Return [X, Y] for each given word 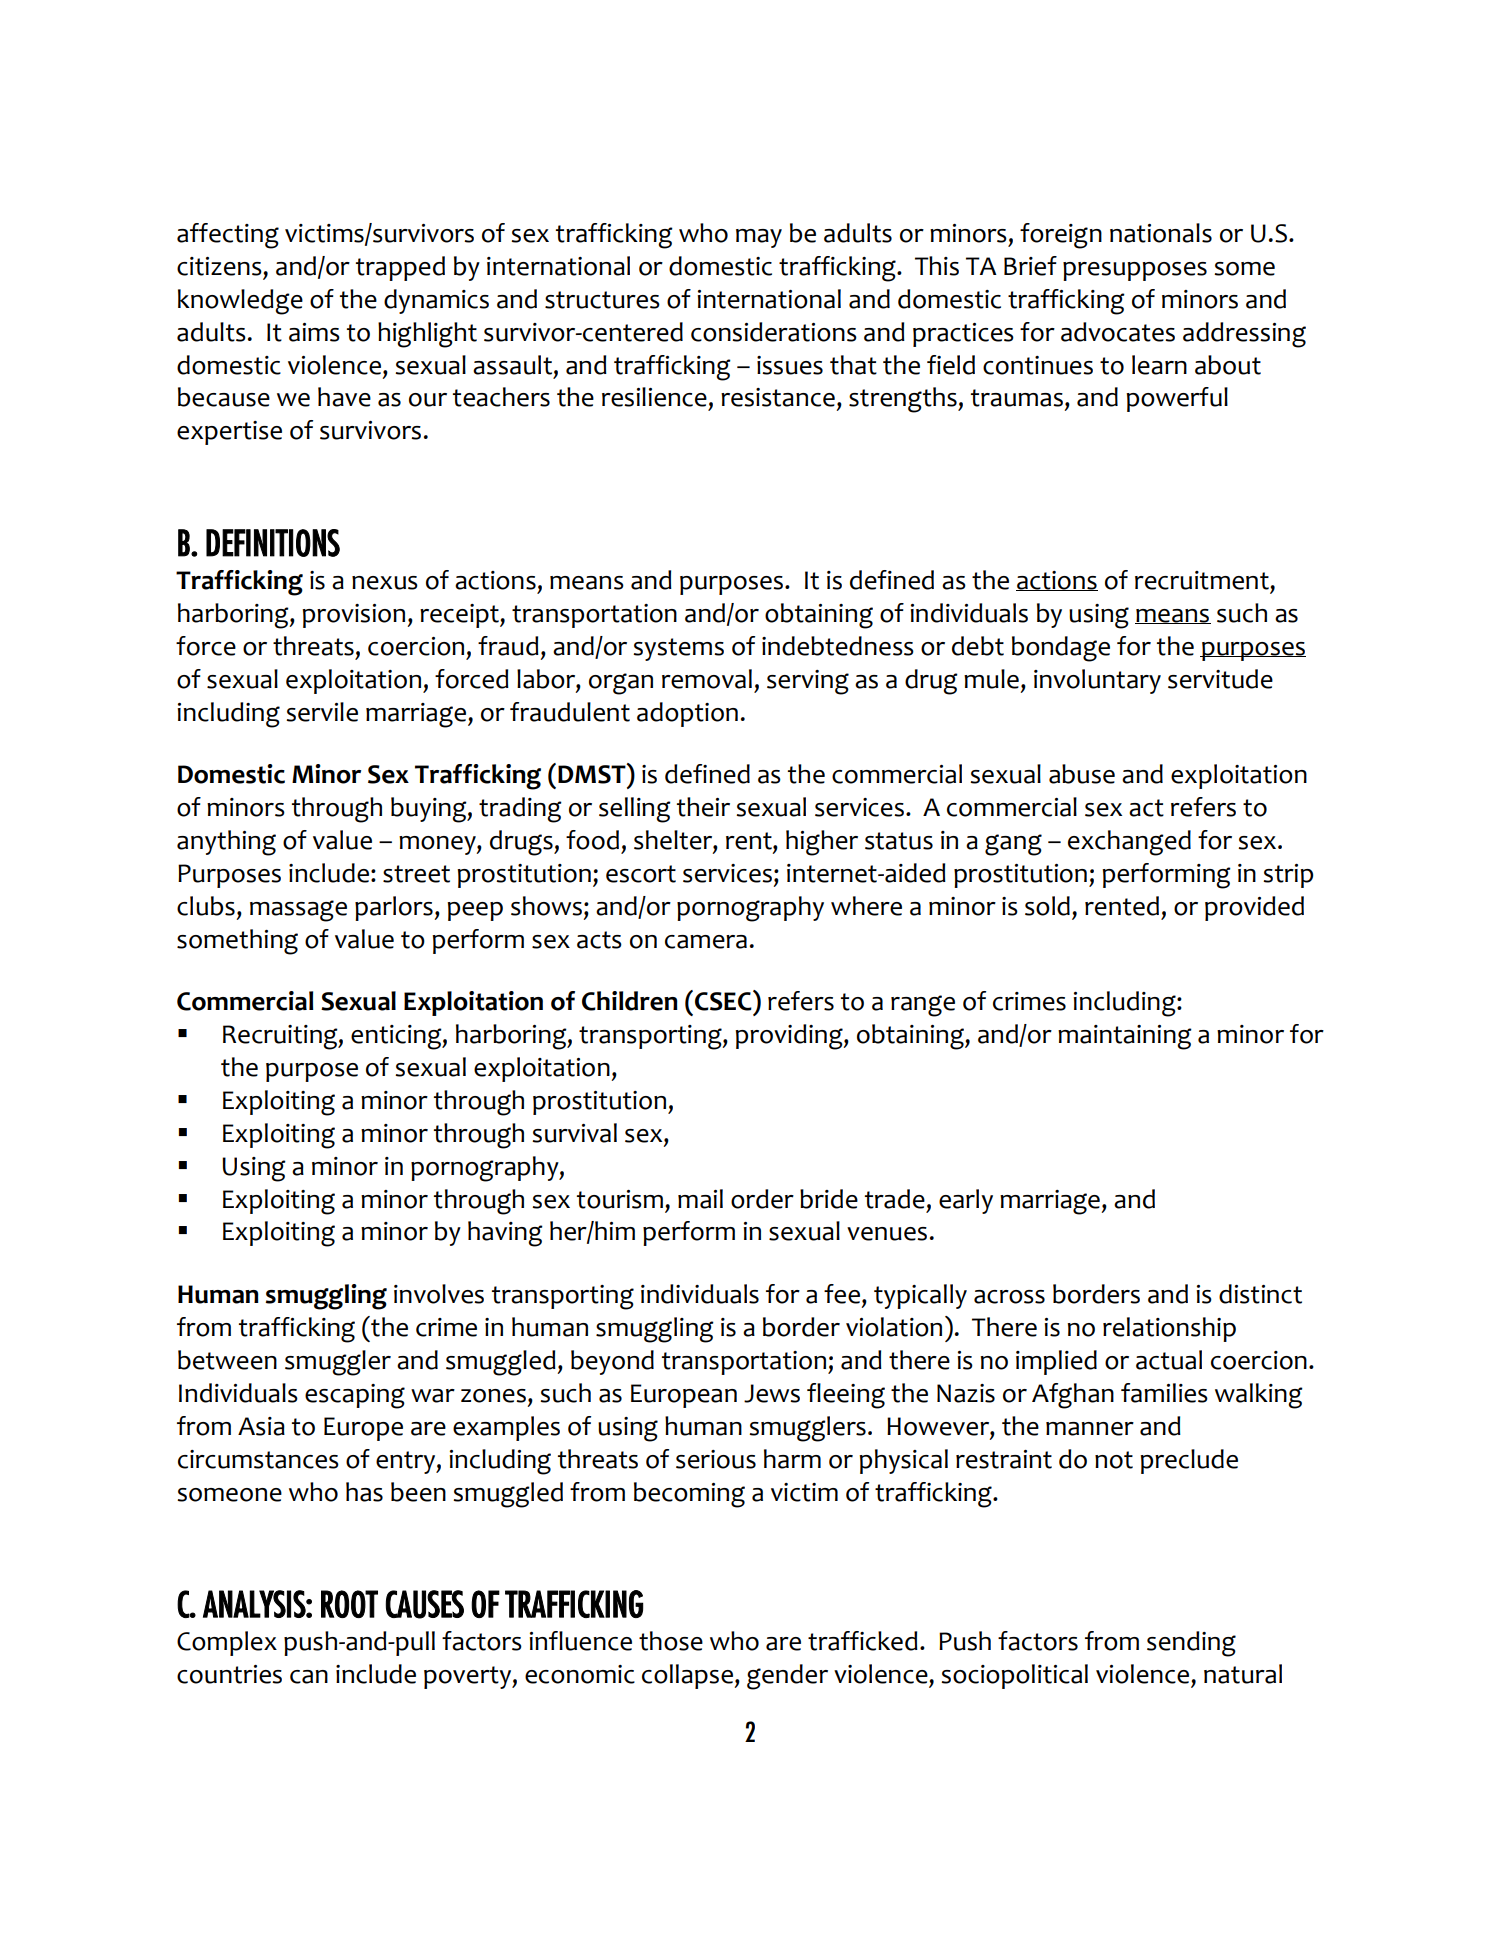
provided [1254, 908]
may [759, 238]
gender [787, 1677]
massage [298, 911]
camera [706, 942]
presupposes [1135, 271]
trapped [400, 268]
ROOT [349, 1604]
